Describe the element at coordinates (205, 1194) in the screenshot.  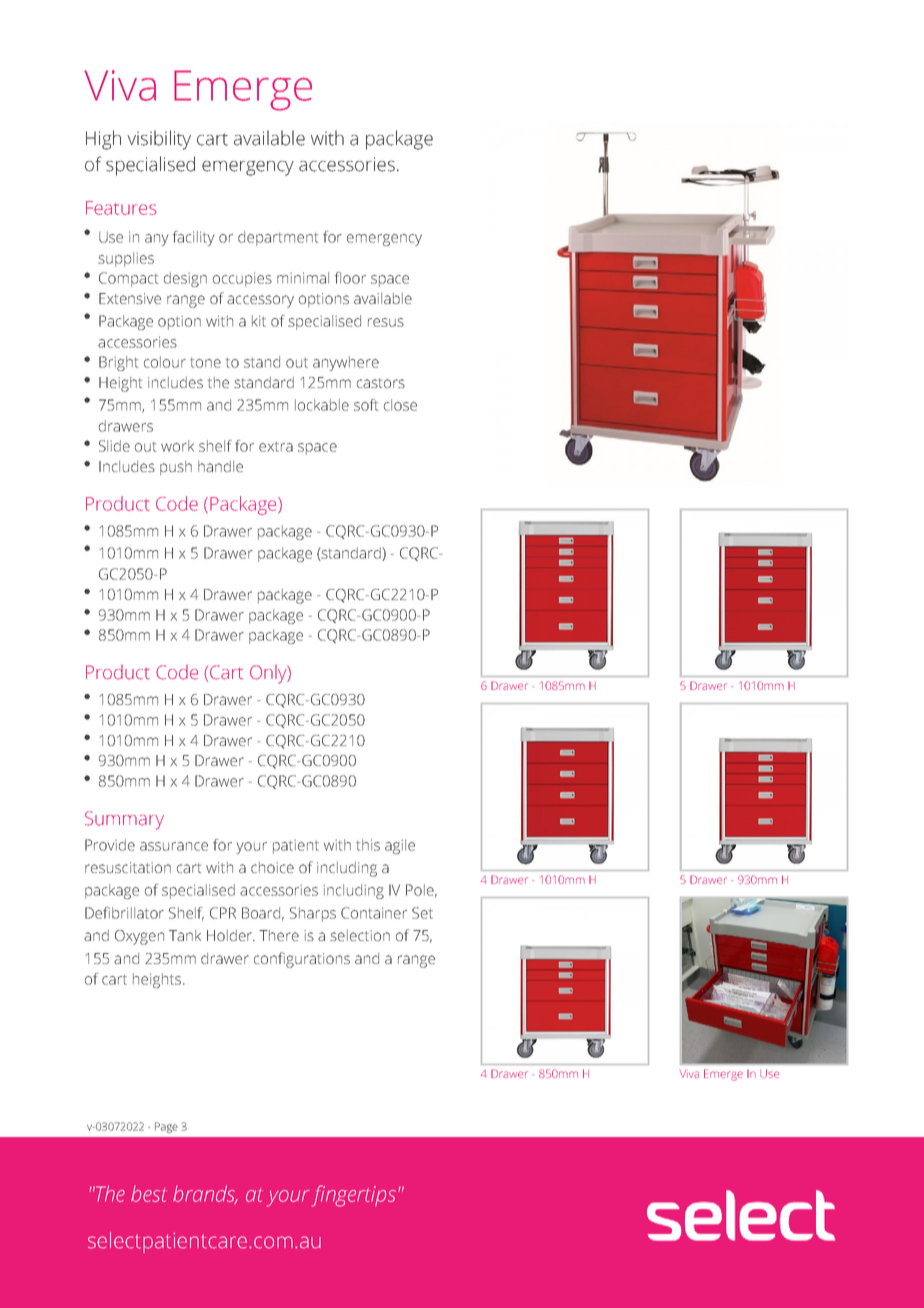
I see `brands` at that location.
